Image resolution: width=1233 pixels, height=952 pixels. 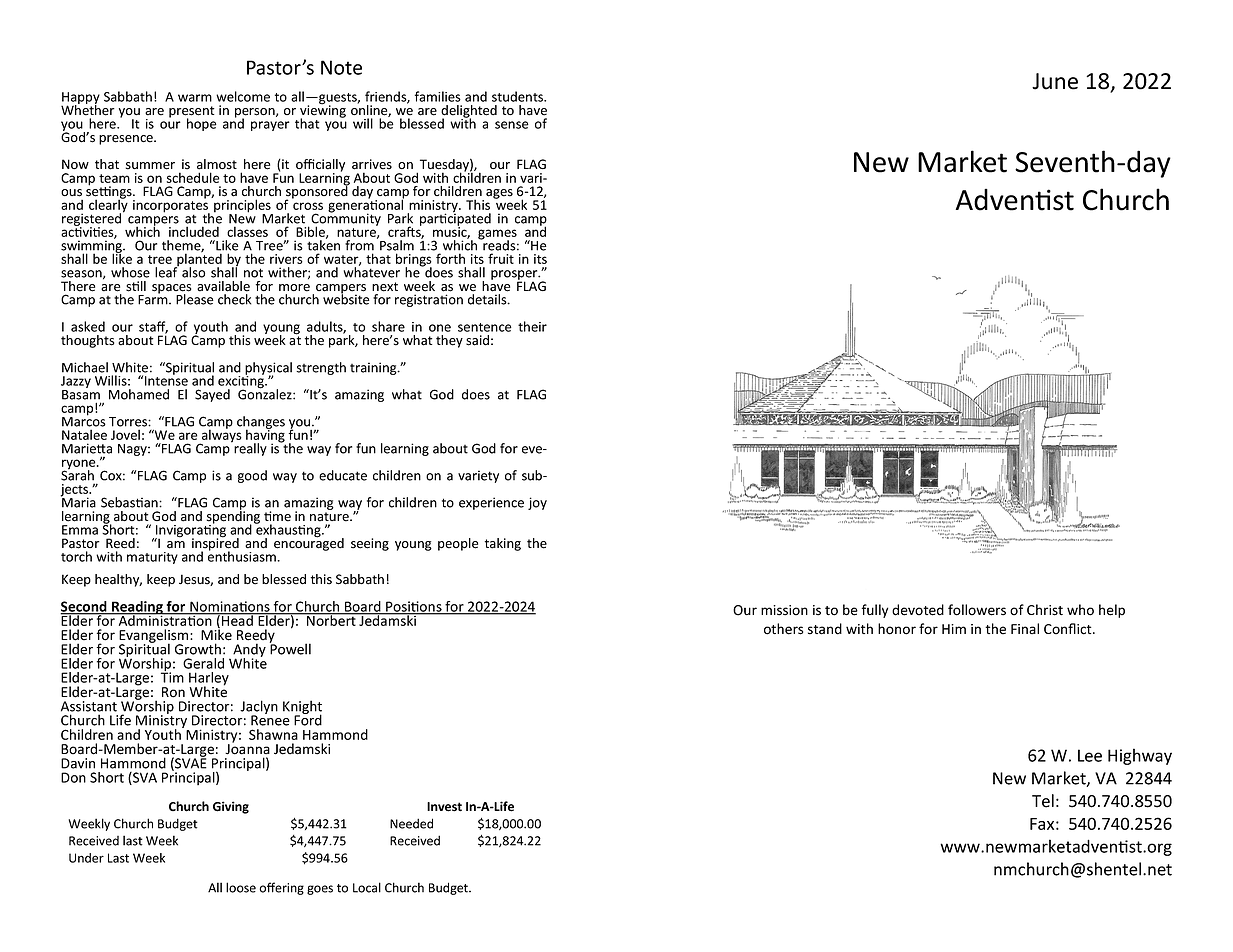 I want to click on available, so click(x=223, y=286).
